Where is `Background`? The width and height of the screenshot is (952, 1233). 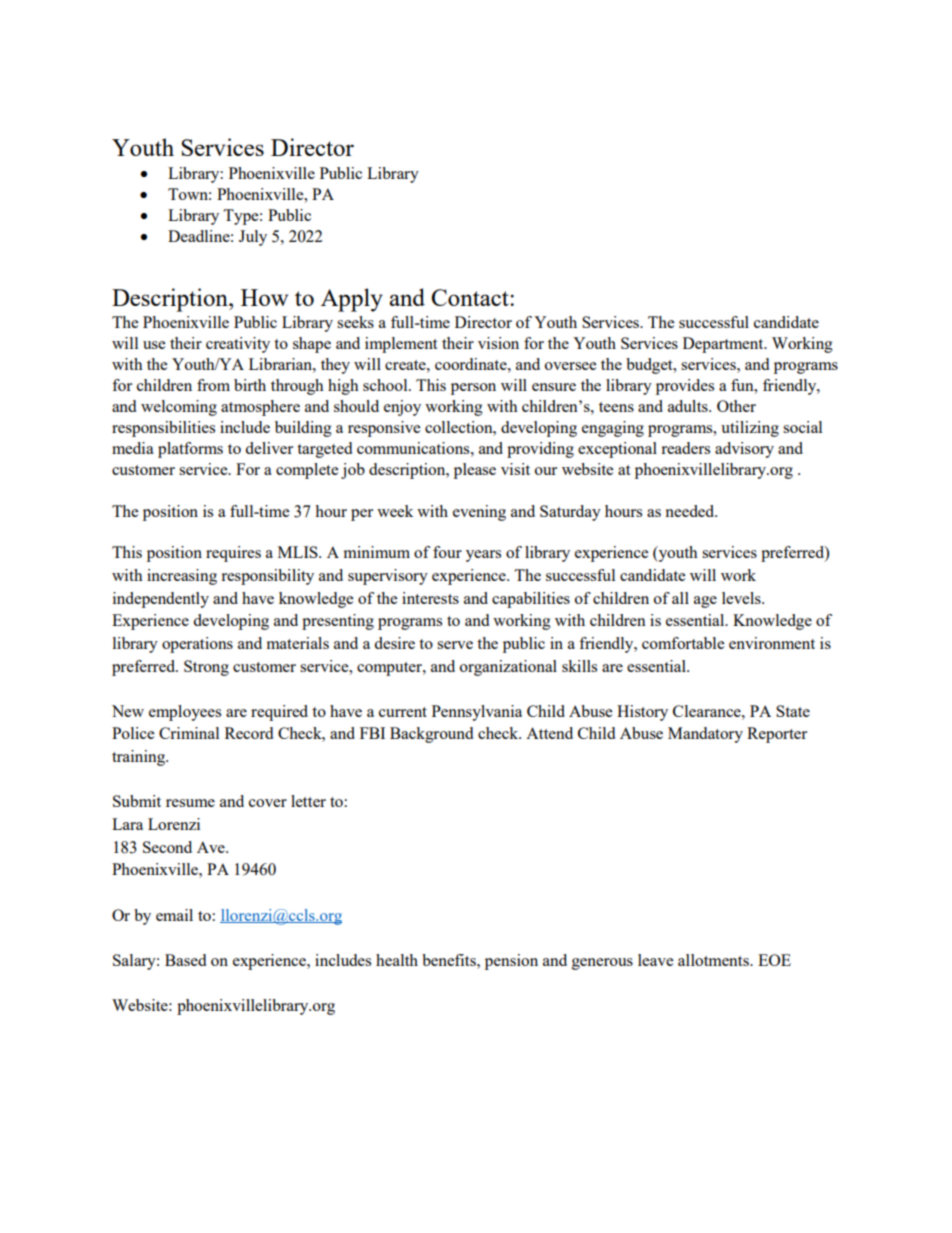 Background is located at coordinates (431, 735).
